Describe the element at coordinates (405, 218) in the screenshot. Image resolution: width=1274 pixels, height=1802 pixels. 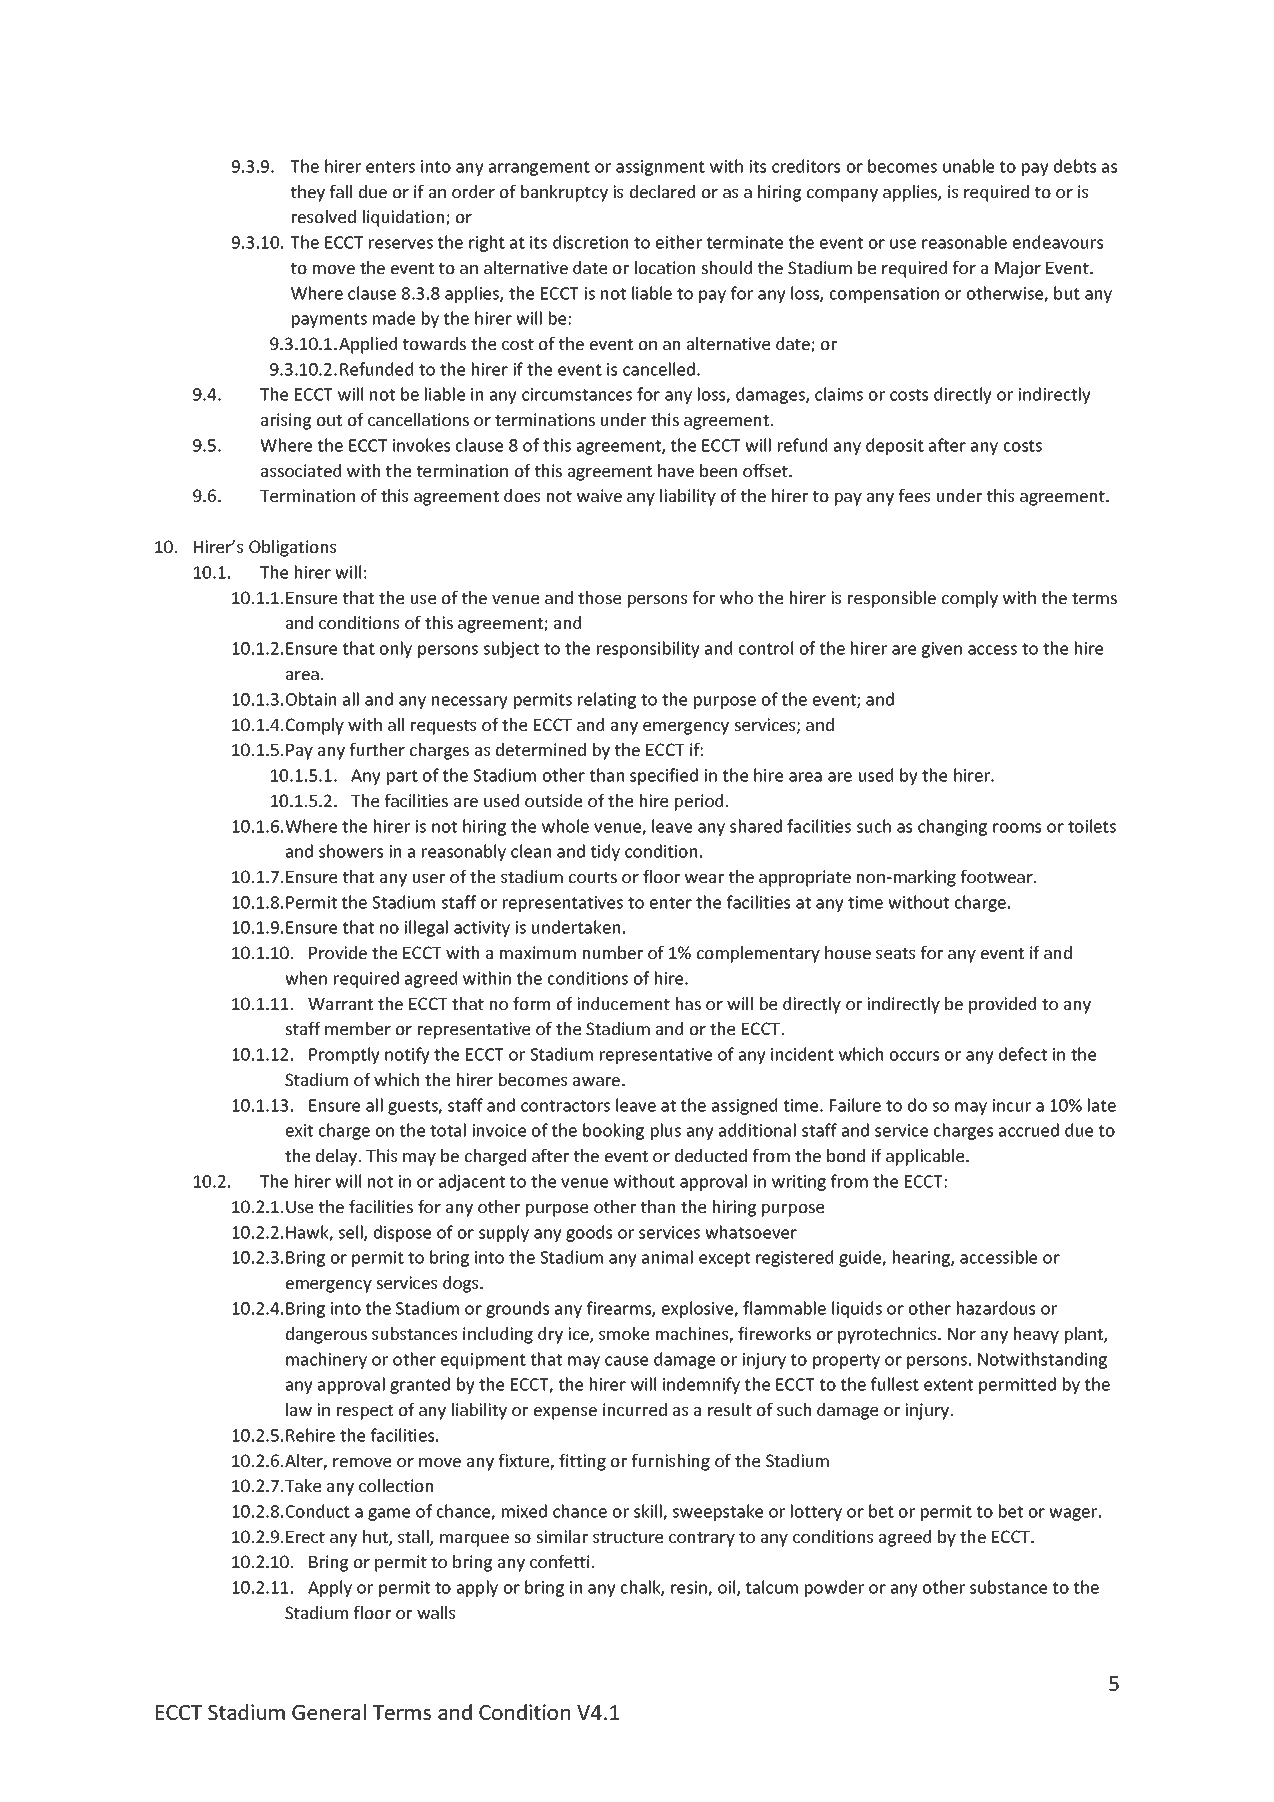
I see `liquidation` at that location.
